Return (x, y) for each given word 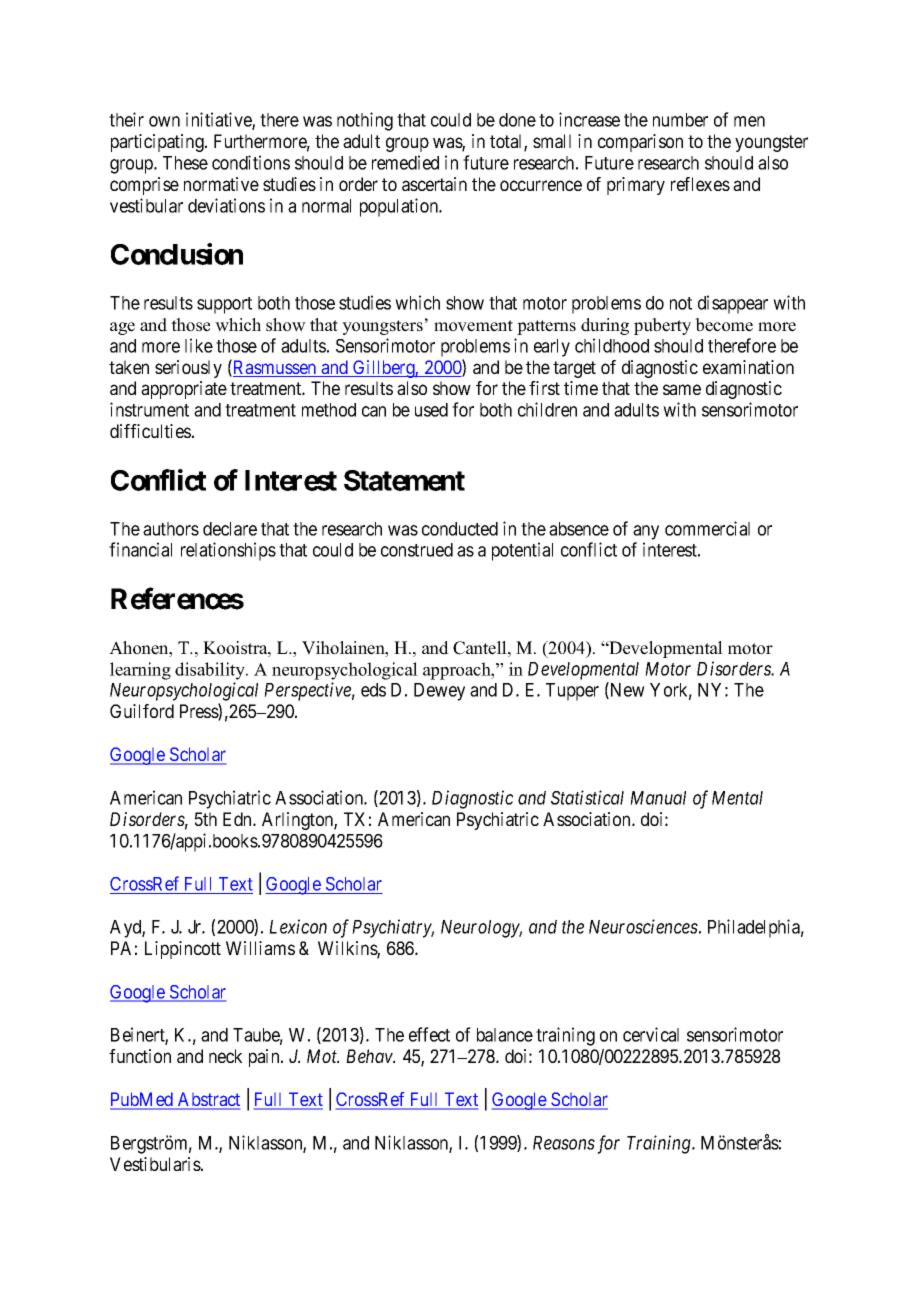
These (185, 163)
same (682, 389)
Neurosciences (643, 926)
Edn (238, 819)
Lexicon (298, 926)
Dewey (439, 692)
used (431, 410)
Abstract (208, 1100)
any (646, 532)
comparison (640, 143)
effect (429, 1034)
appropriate (184, 390)
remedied (405, 162)
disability (211, 671)
